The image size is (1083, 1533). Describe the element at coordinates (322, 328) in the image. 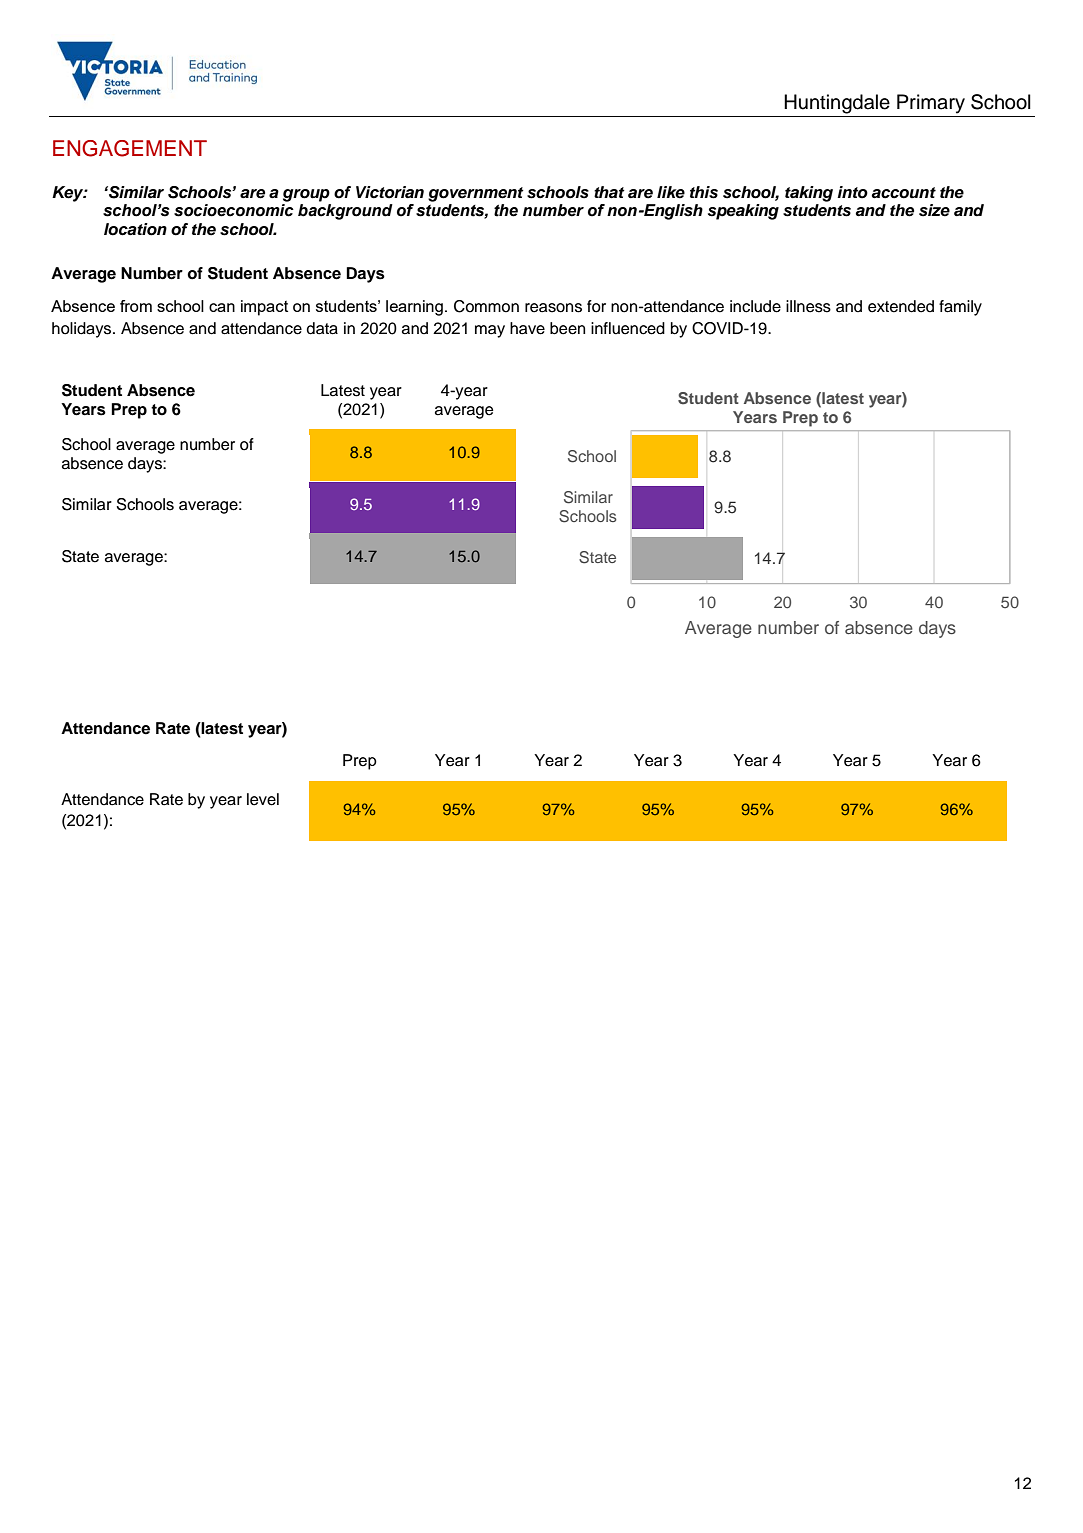

I see `data` at that location.
